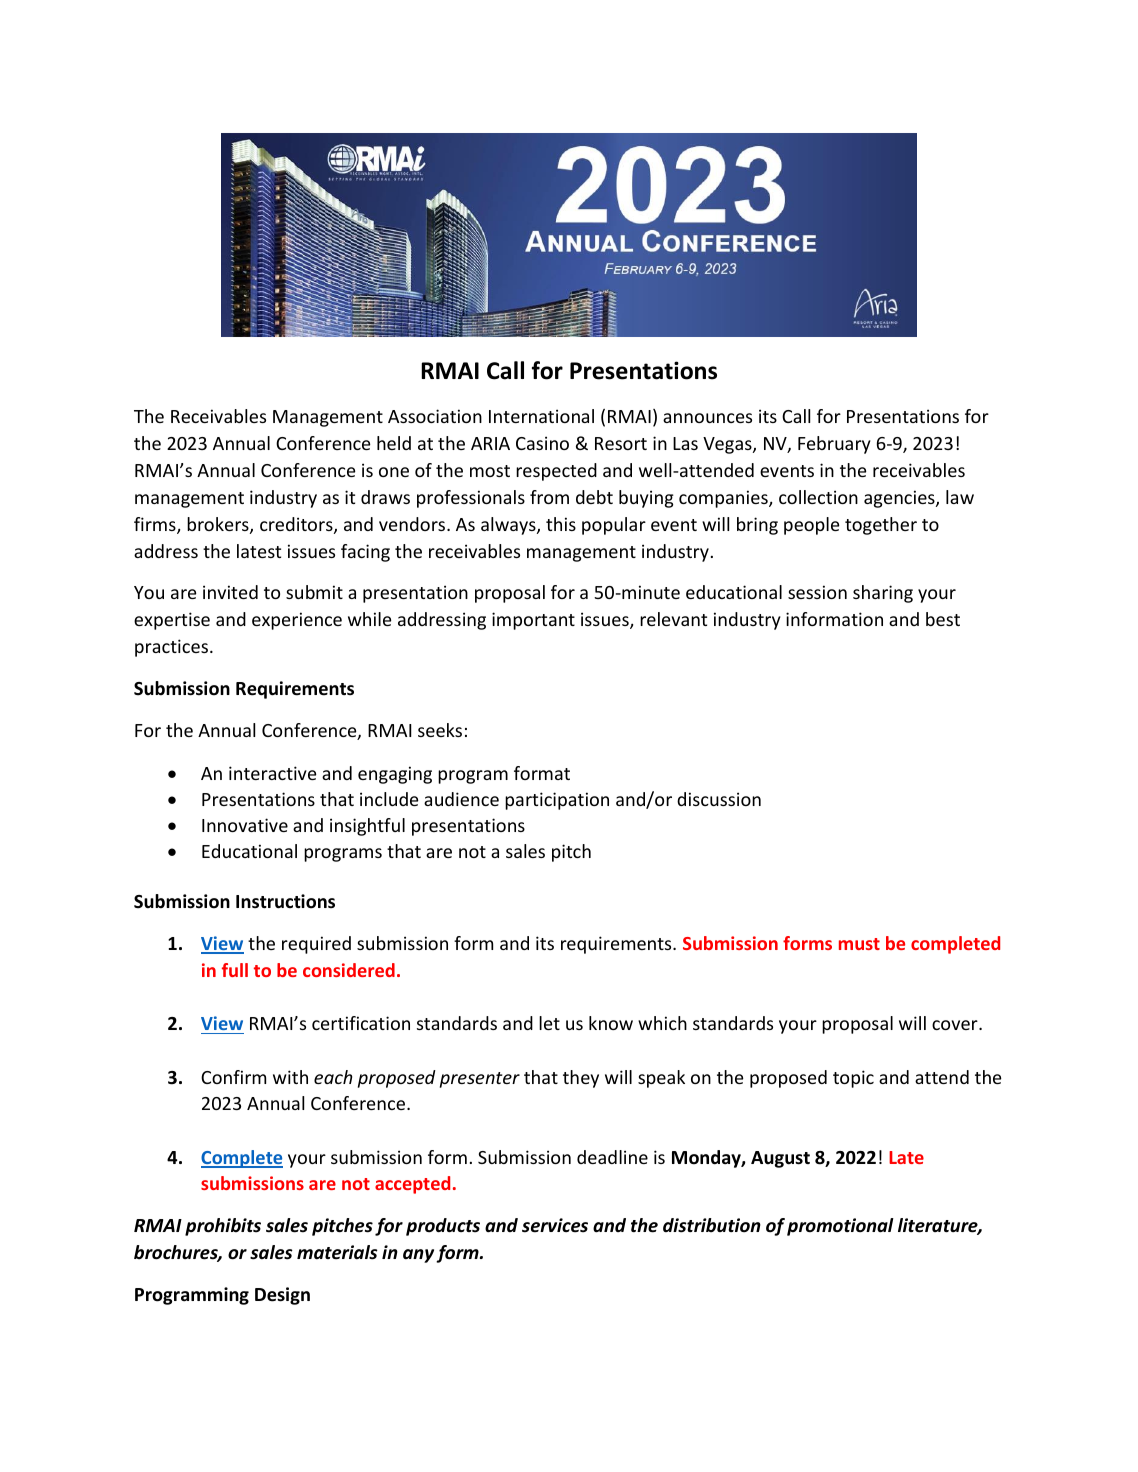  Describe the element at coordinates (859, 944) in the document. I see `must` at that location.
